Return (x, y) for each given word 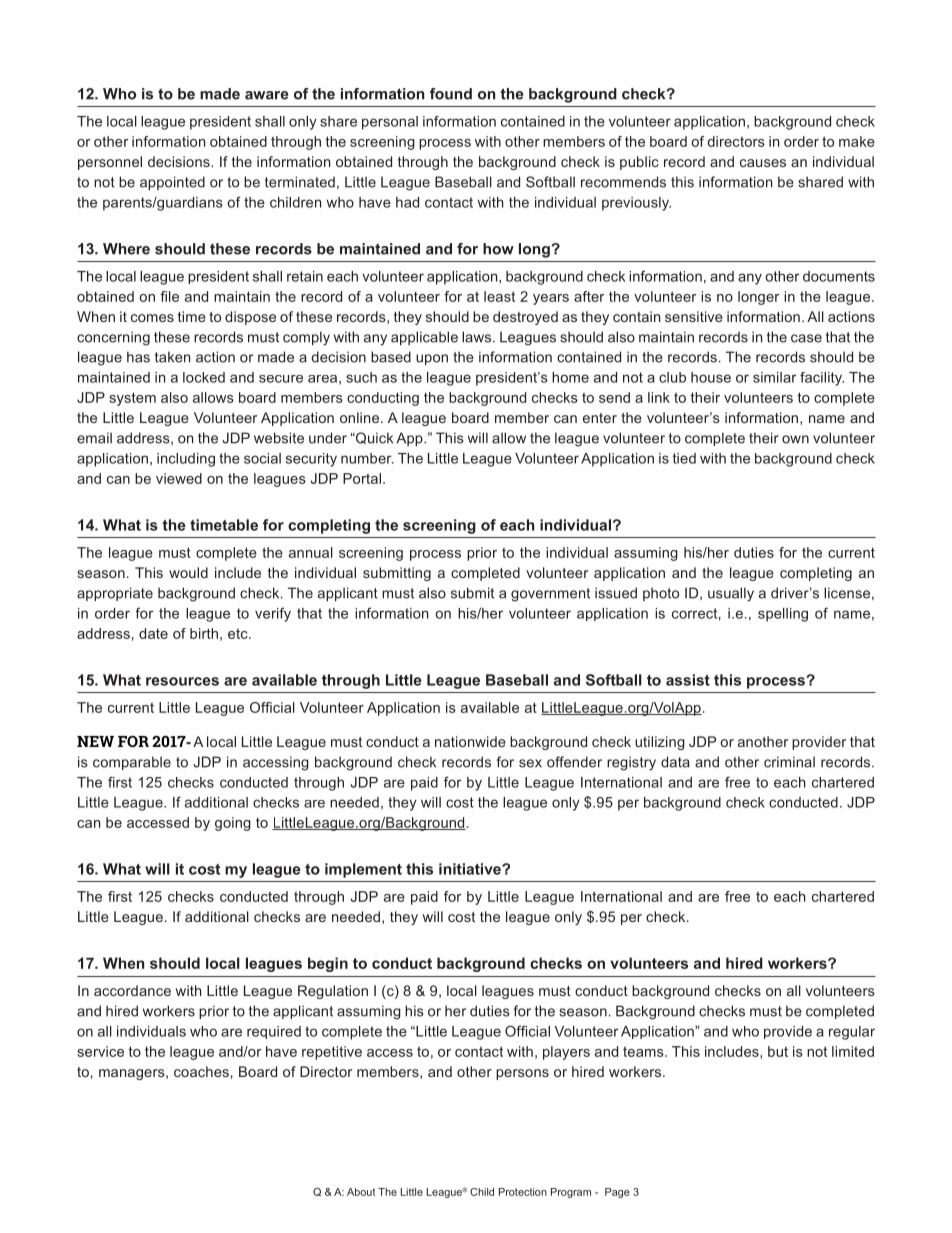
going (233, 824)
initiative (471, 869)
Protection (523, 1192)
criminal (789, 762)
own (795, 439)
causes (763, 163)
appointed (172, 183)
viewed (179, 478)
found (451, 94)
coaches (201, 1071)
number (367, 458)
